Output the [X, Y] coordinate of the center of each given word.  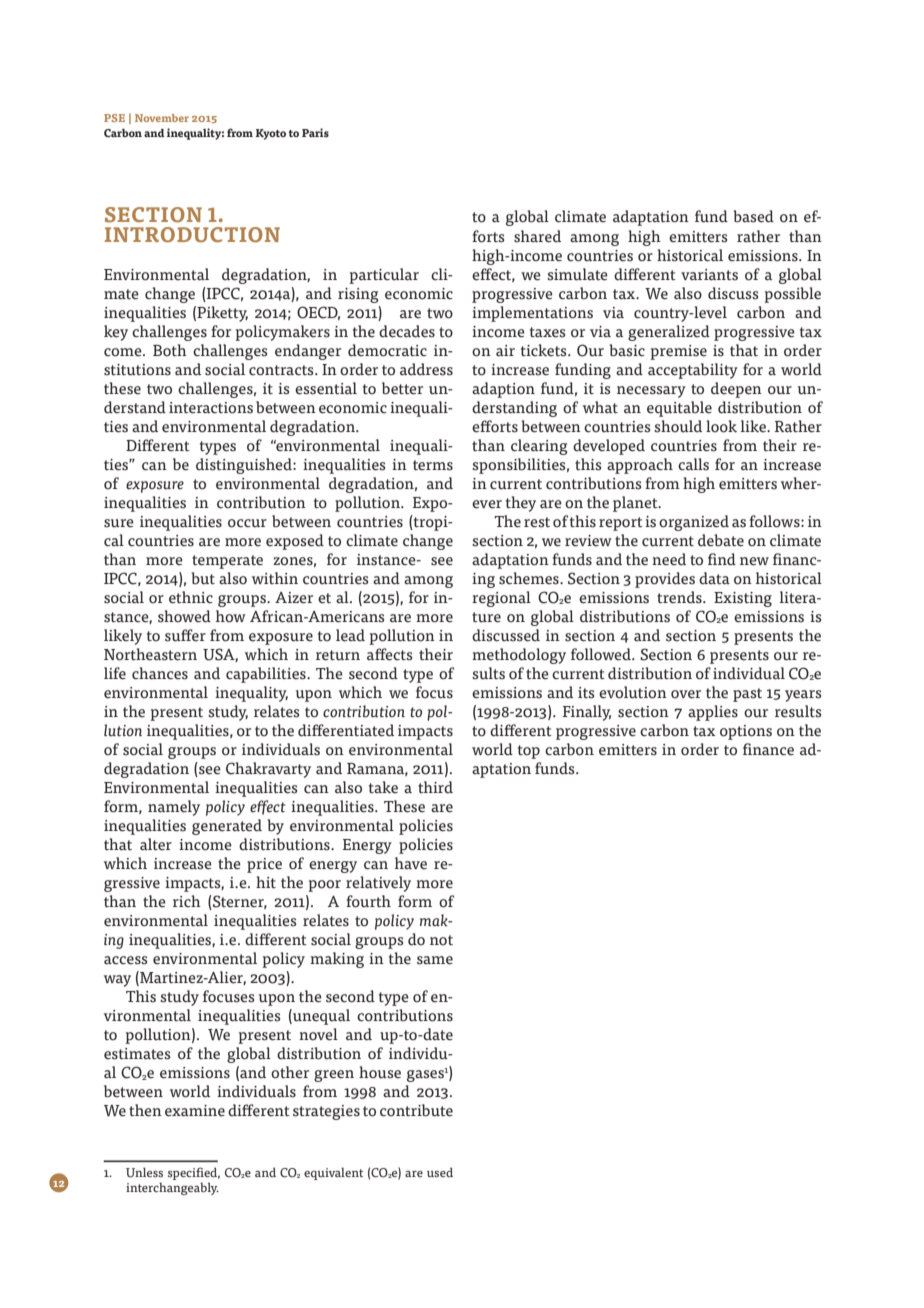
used [440, 1172]
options [746, 732]
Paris [315, 132]
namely [174, 808]
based [753, 216]
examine [195, 1111]
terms [433, 465]
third [435, 787]
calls [693, 464]
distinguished [245, 466]
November [162, 118]
